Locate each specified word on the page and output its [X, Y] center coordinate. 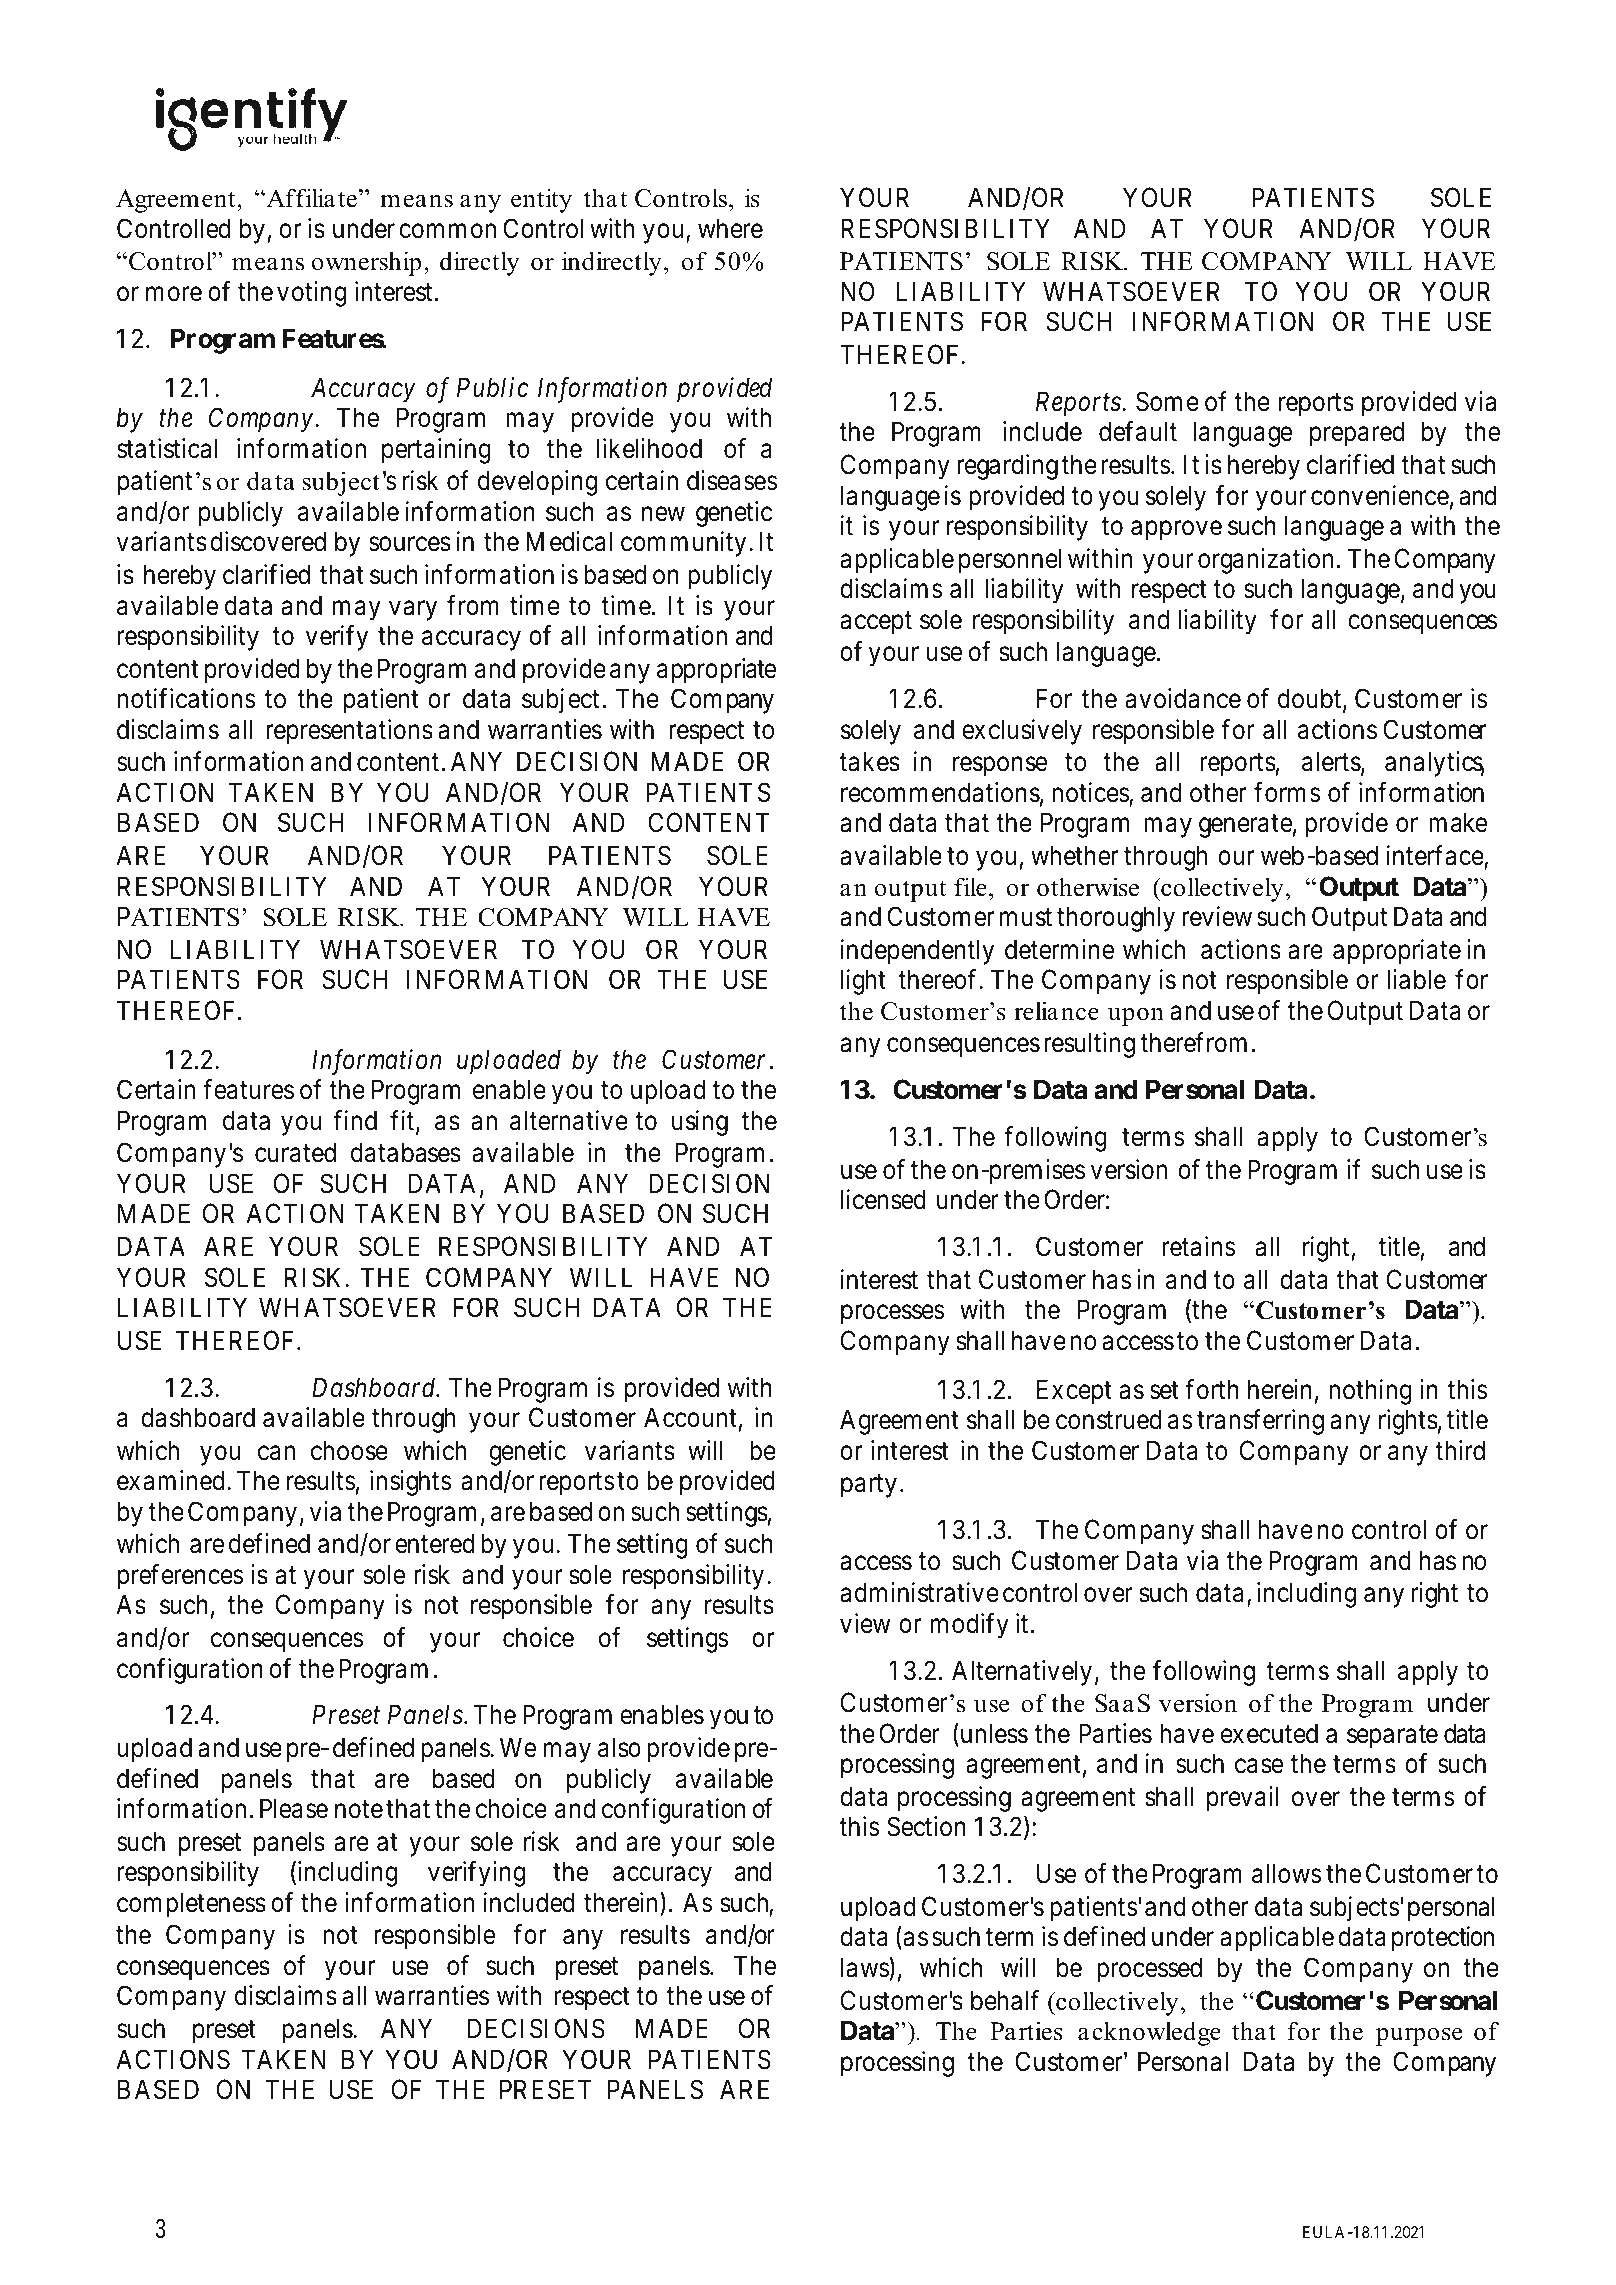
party [869, 1486]
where [730, 228]
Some [1167, 401]
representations [349, 732]
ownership [366, 263]
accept [876, 623]
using [700, 1123]
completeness [191, 1905]
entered [434, 1543]
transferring [1260, 1422]
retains [1199, 1246]
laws [865, 1968]
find [355, 1120]
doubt [1311, 699]
